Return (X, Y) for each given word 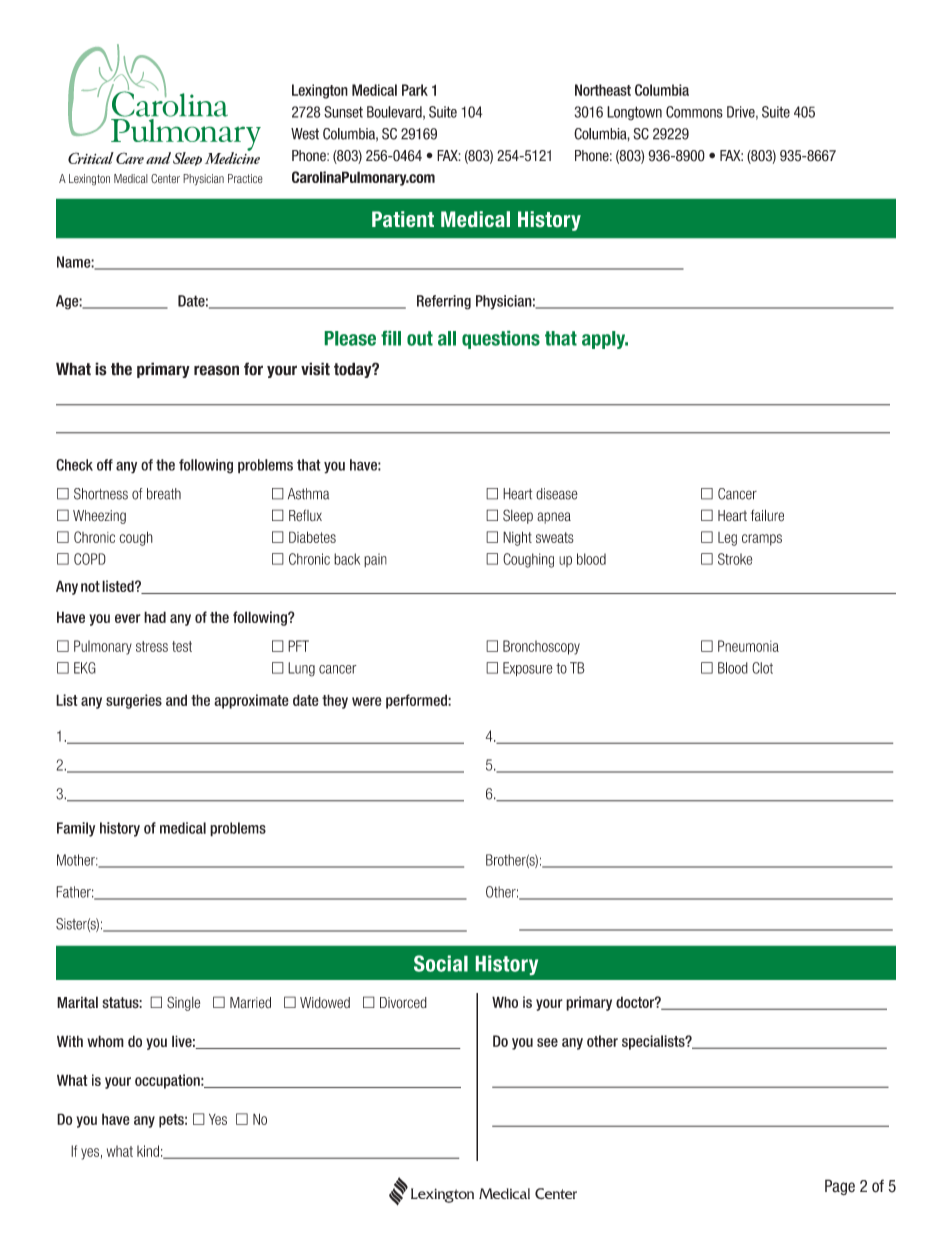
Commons (694, 112)
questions (501, 340)
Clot (762, 668)
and (176, 700)
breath (164, 494)
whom (105, 1041)
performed (417, 701)
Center (165, 179)
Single (183, 1003)
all (447, 338)
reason (216, 370)
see (547, 1042)
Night (517, 538)
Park (415, 90)
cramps (762, 540)
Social (441, 963)
